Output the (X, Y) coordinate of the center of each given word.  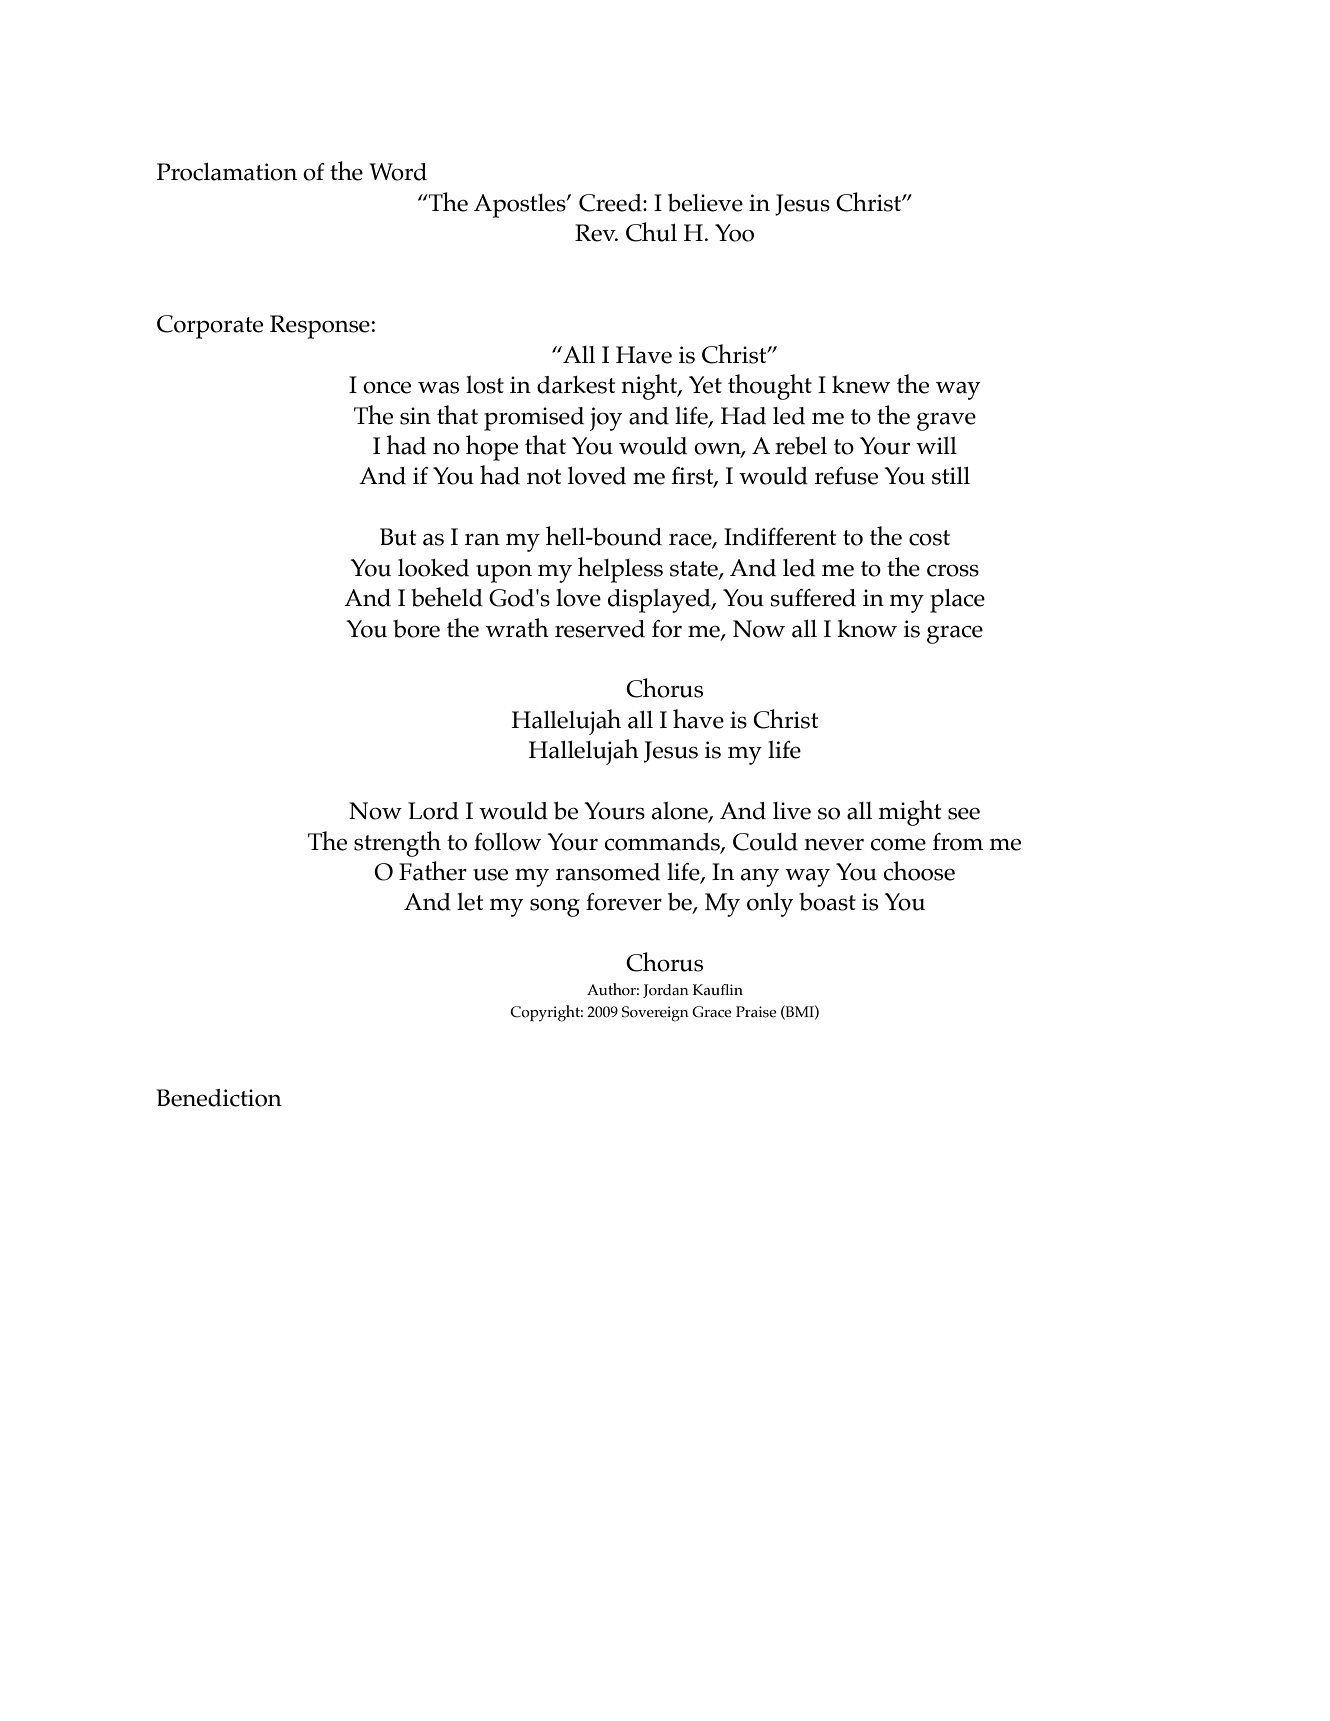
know (867, 628)
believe (705, 202)
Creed (611, 203)
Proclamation (227, 172)
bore (416, 629)
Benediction (219, 1098)
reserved (600, 629)
